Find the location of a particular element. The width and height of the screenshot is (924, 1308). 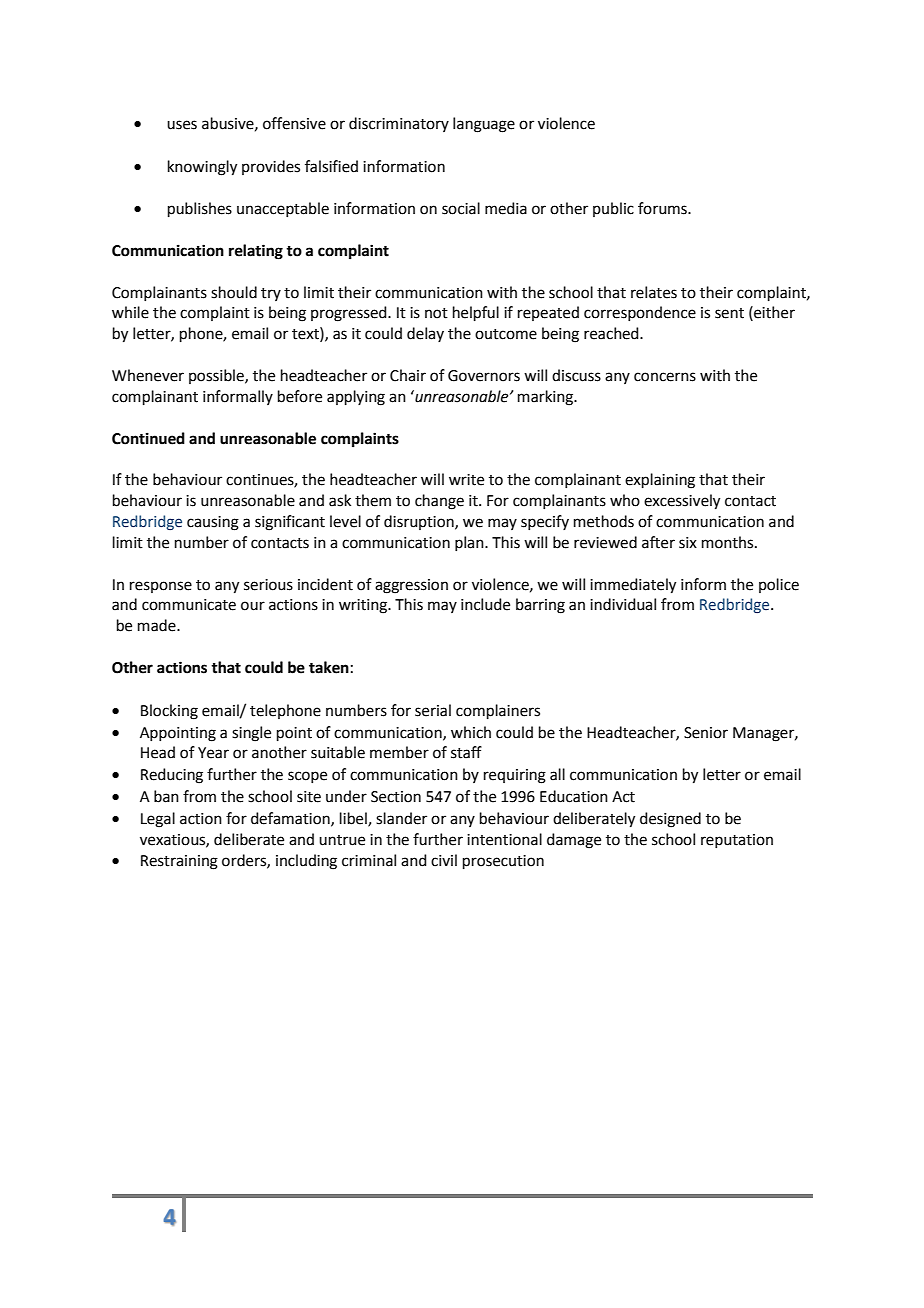

knowingly is located at coordinates (202, 168).
